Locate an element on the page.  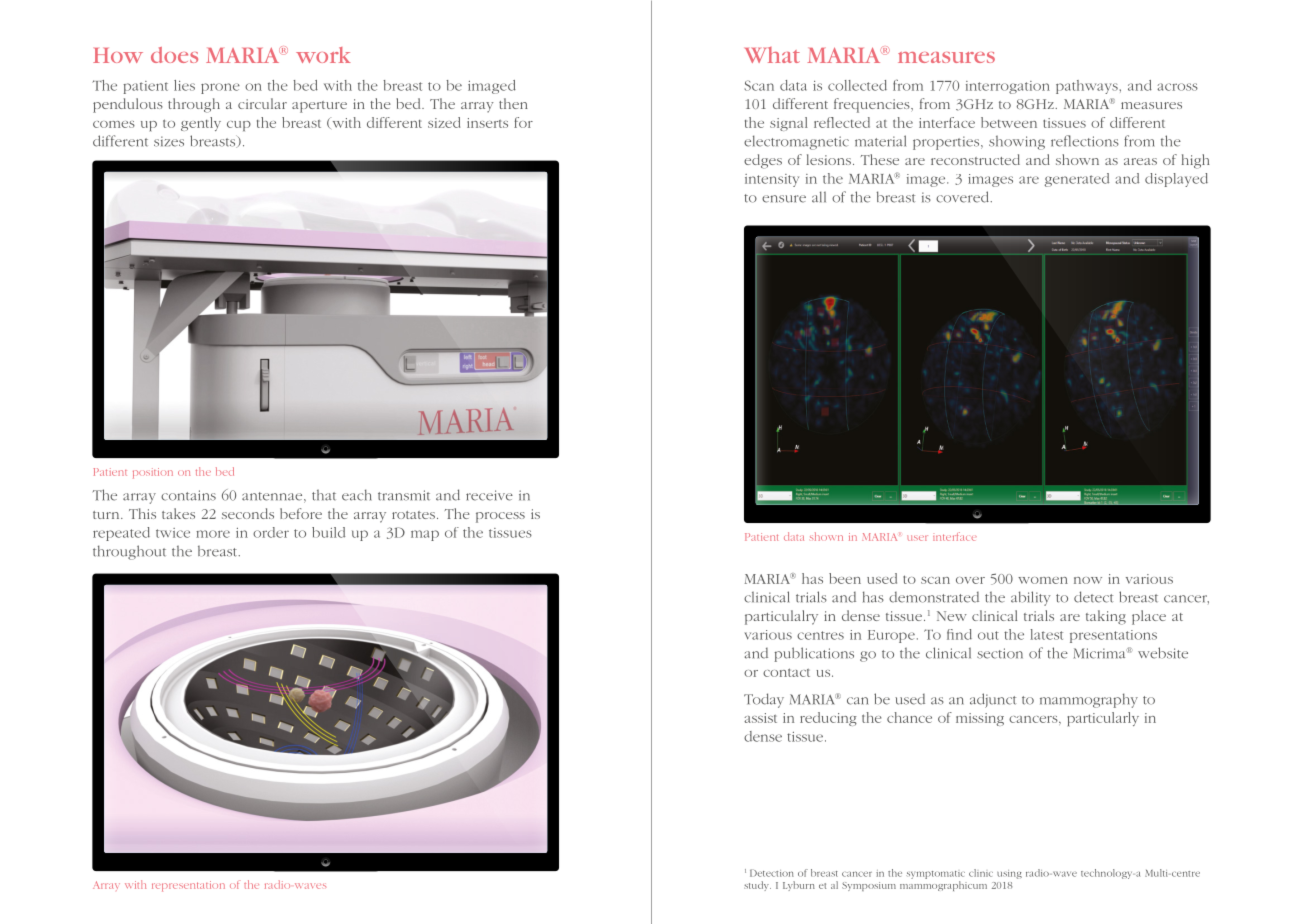
What is located at coordinates (772, 55).
